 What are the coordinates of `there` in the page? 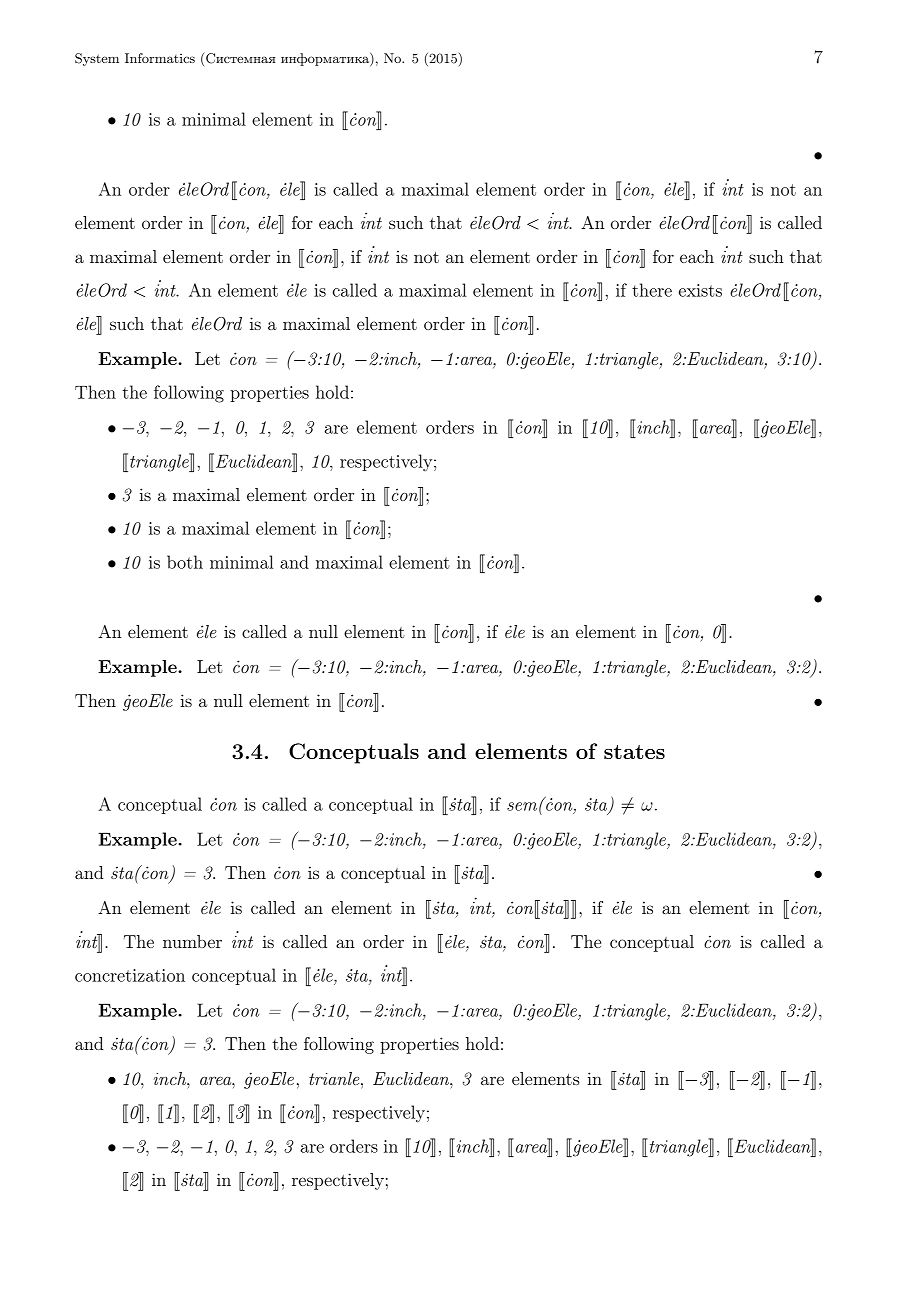 It's located at (652, 290).
